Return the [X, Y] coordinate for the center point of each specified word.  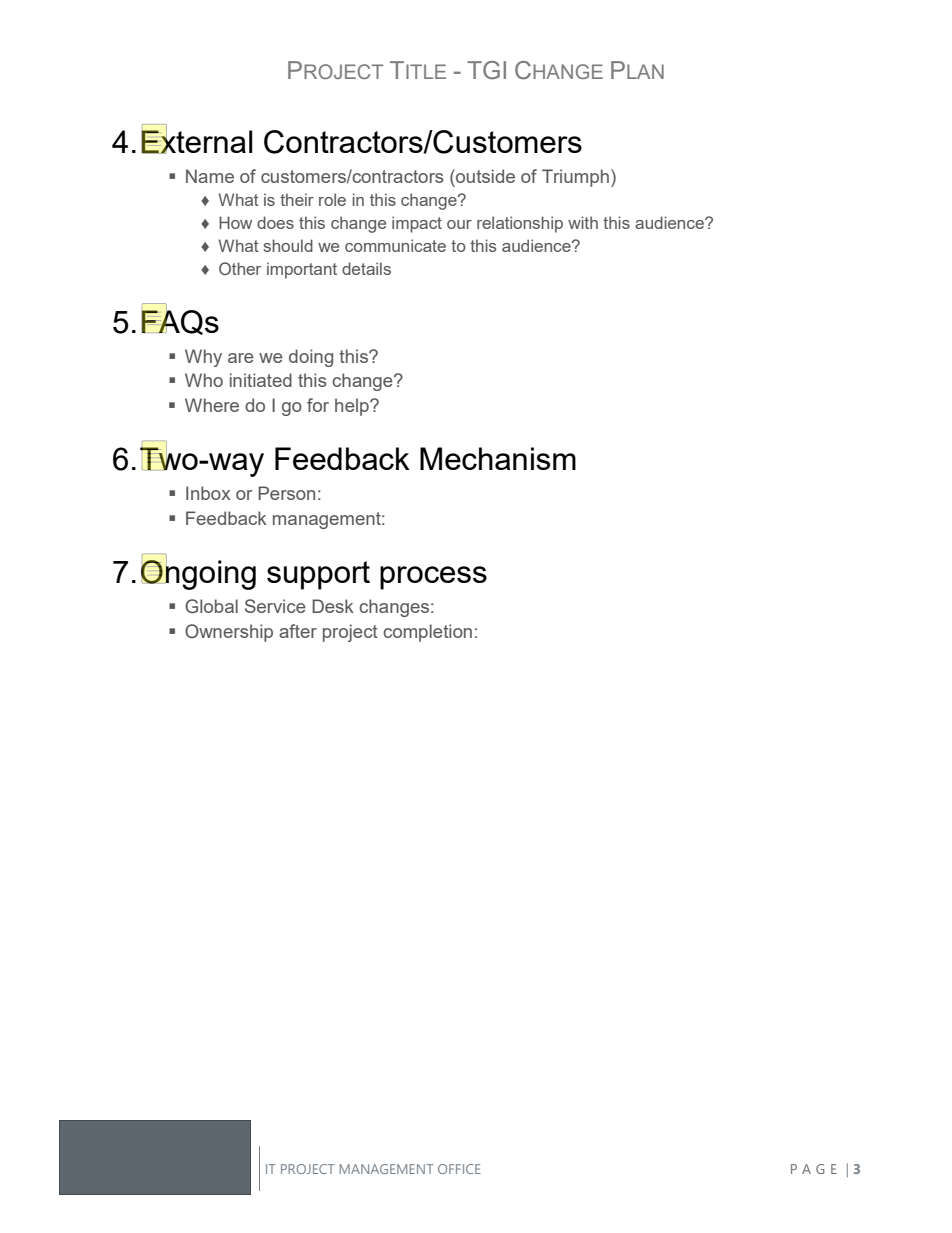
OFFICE [459, 1169]
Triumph [575, 178]
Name [210, 176]
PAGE [814, 1169]
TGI [486, 70]
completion [427, 633]
